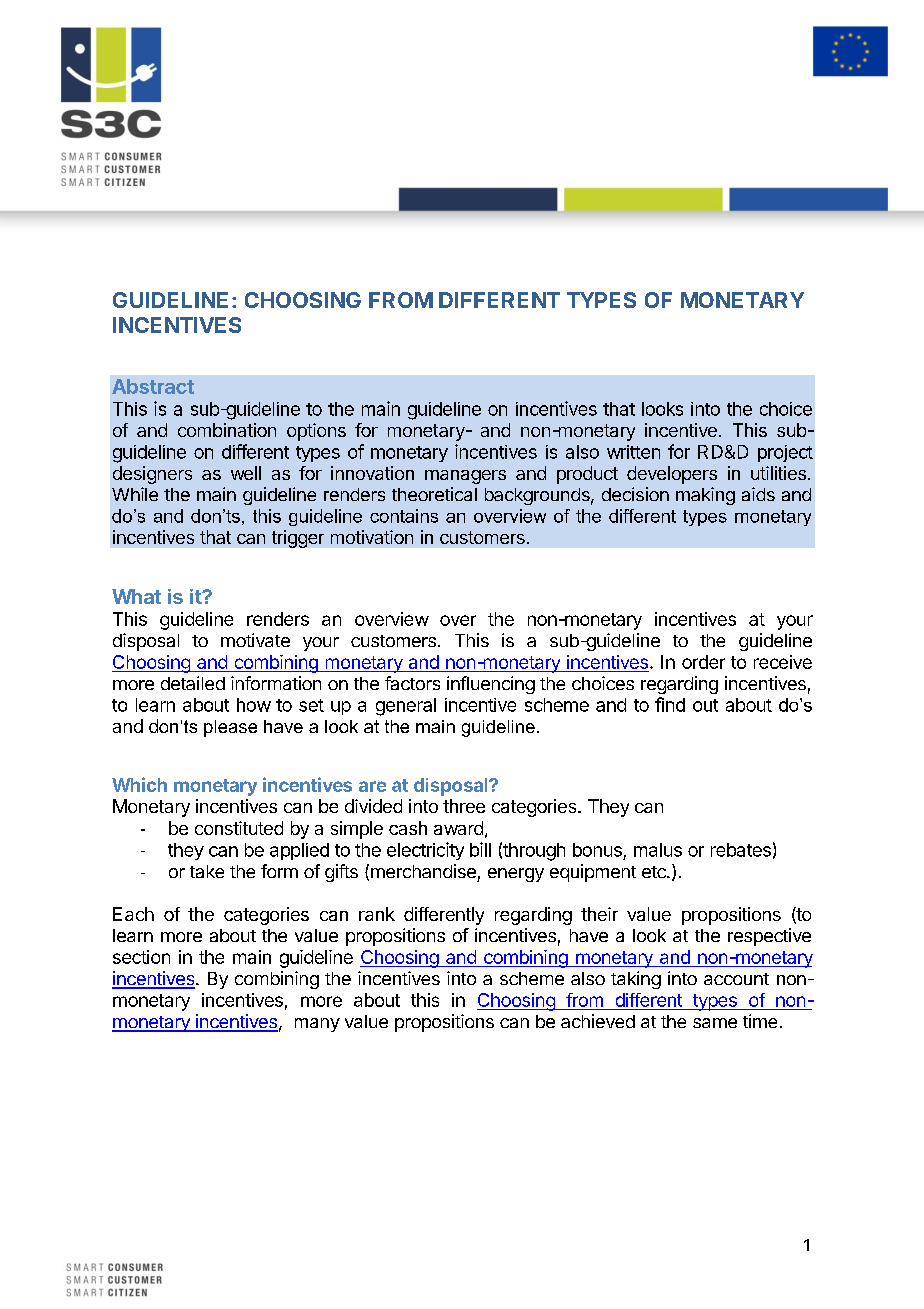 This screenshot has width=924, height=1309. What do you see at coordinates (703, 662) in the screenshot?
I see `order` at bounding box center [703, 662].
